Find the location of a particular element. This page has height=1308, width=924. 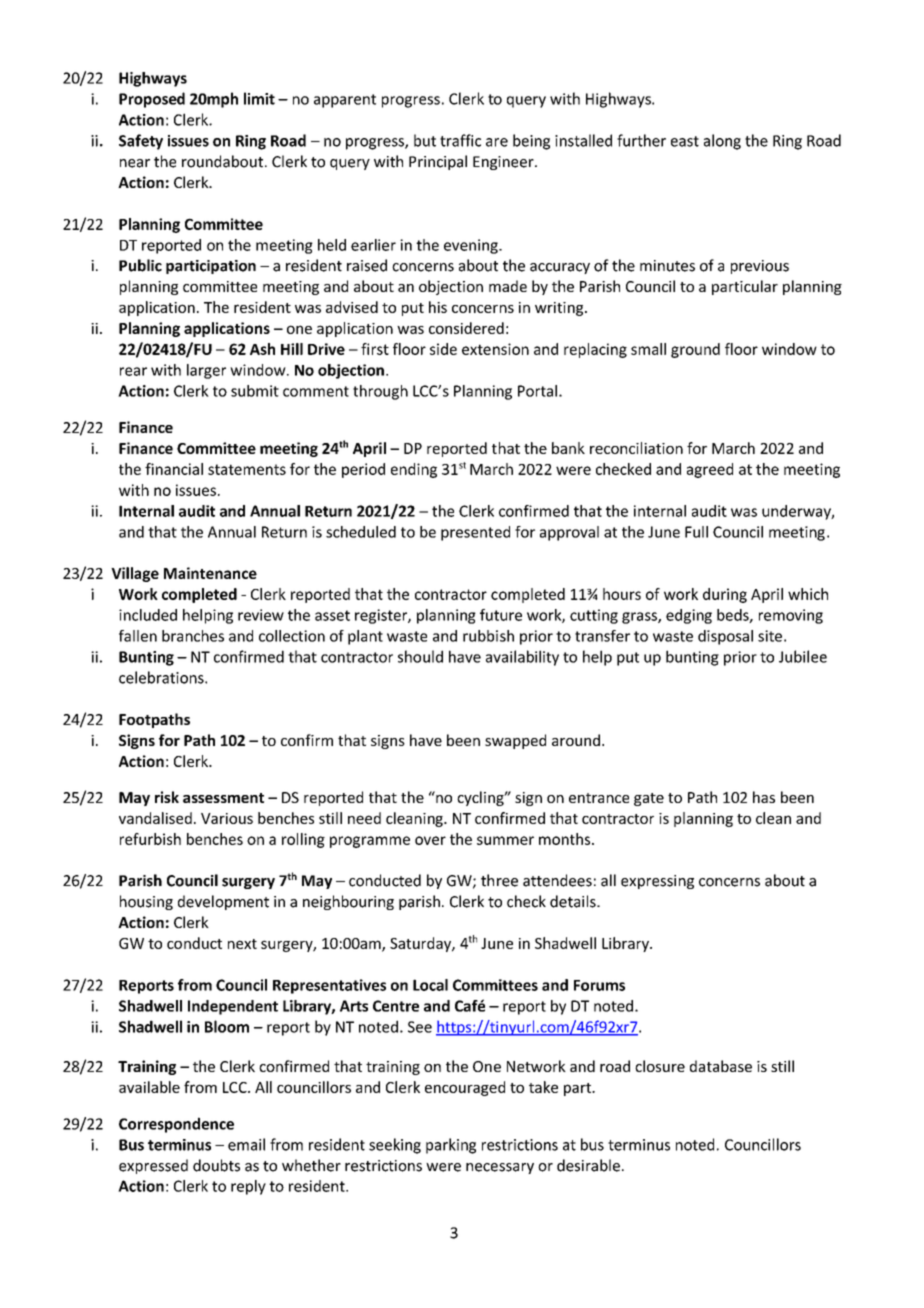

doubts is located at coordinates (216, 1165).
